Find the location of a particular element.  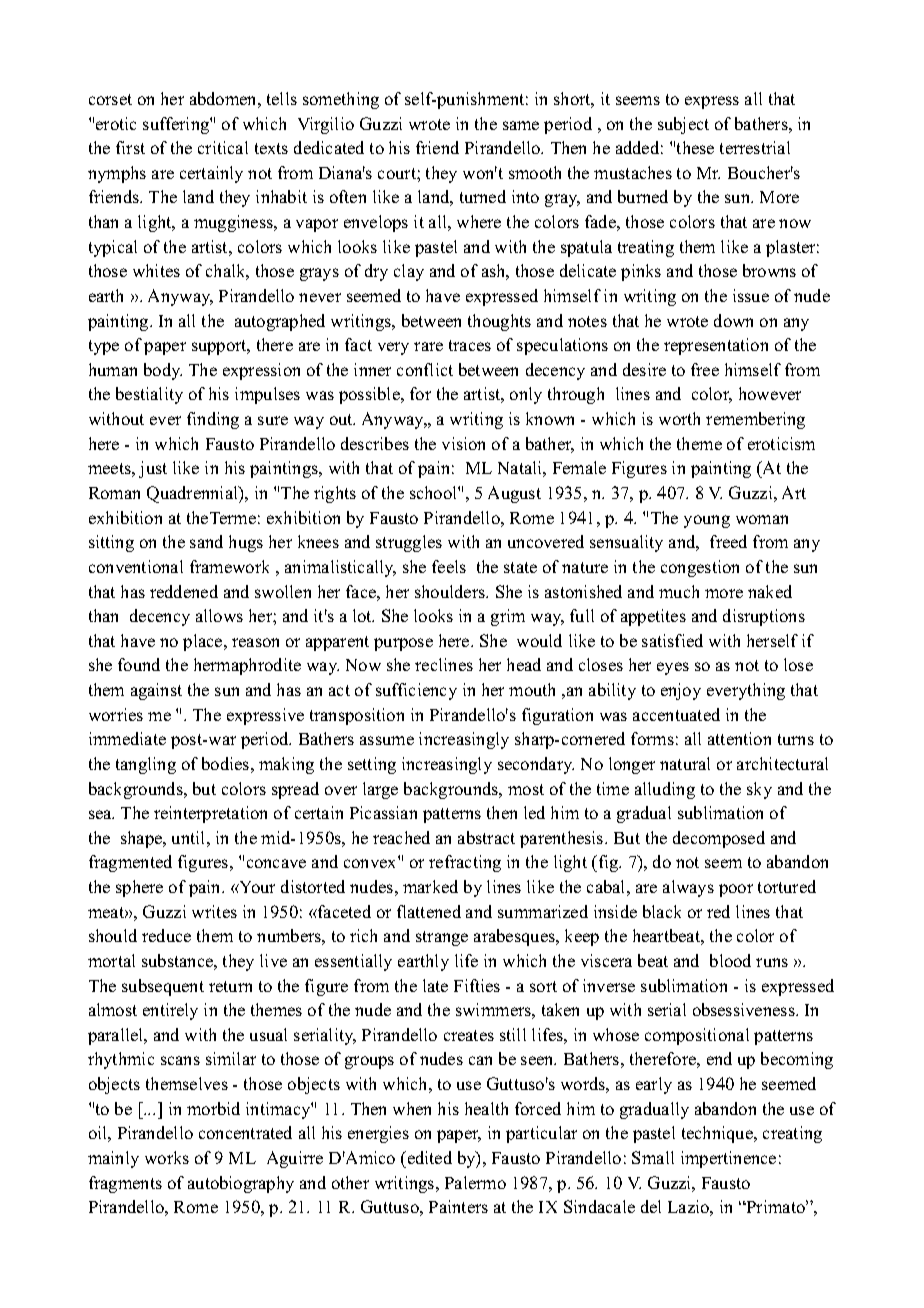

technique is located at coordinates (718, 1134).
